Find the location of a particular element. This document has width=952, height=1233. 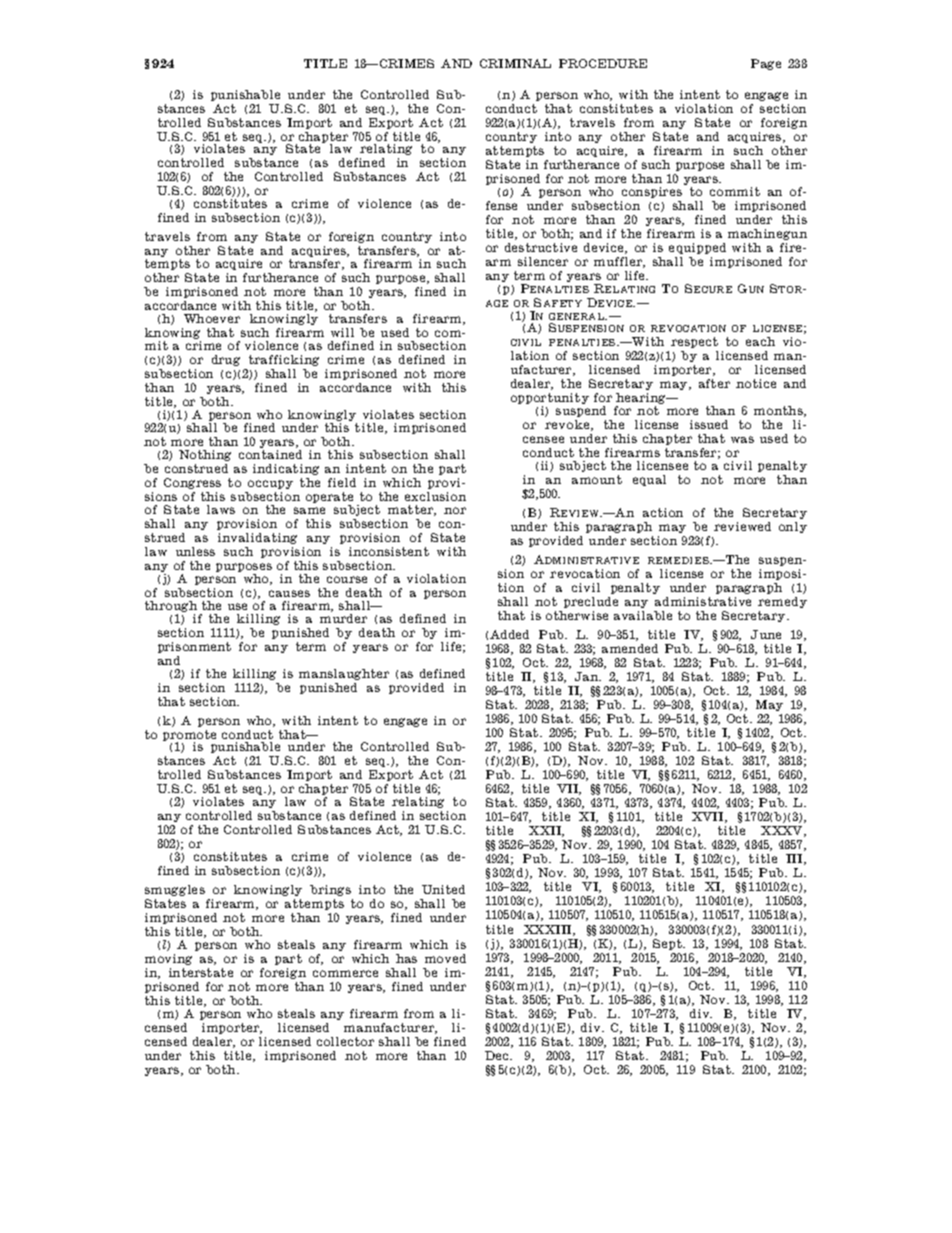

Sept is located at coordinates (669, 944).
